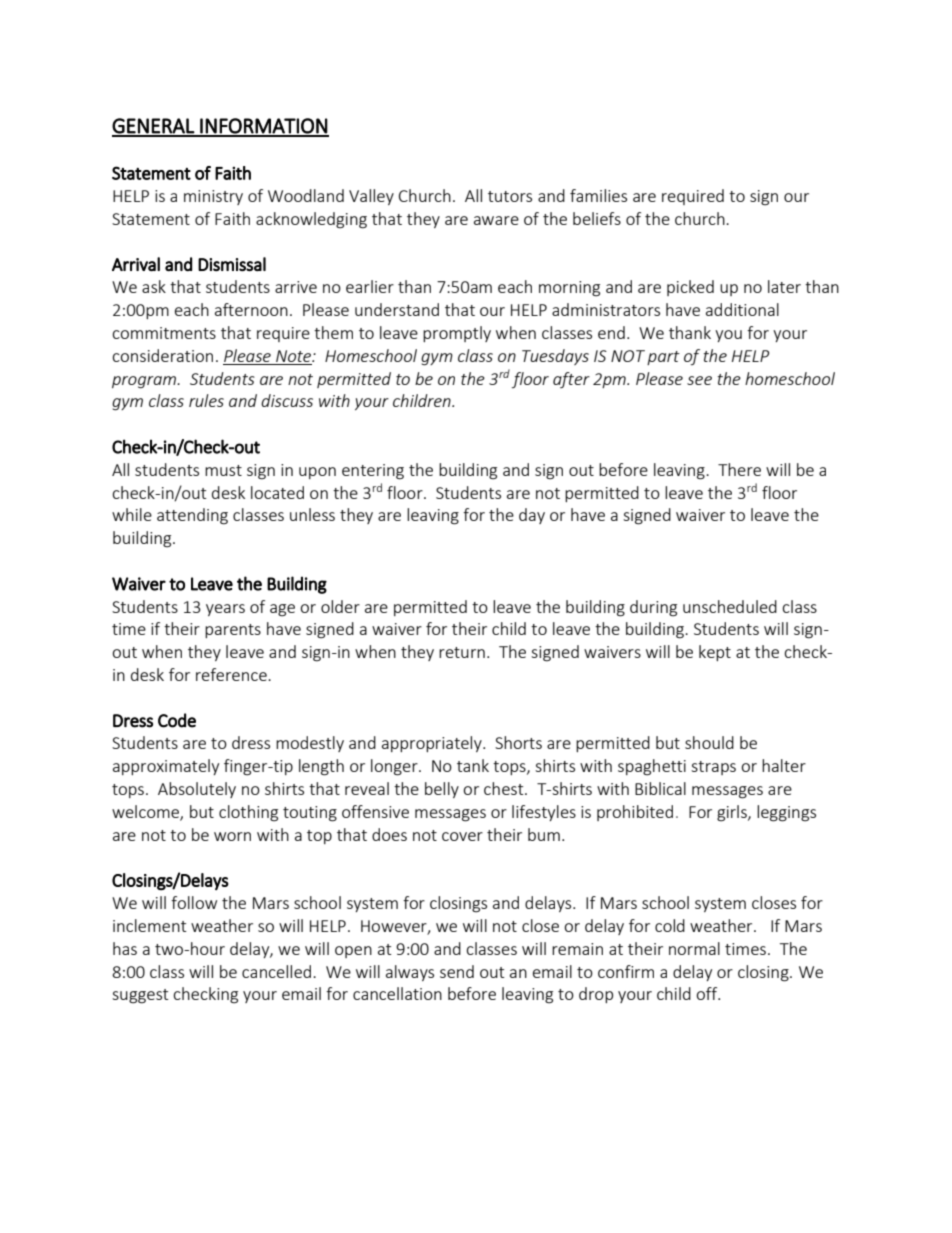  I want to click on aware, so click(496, 220).
